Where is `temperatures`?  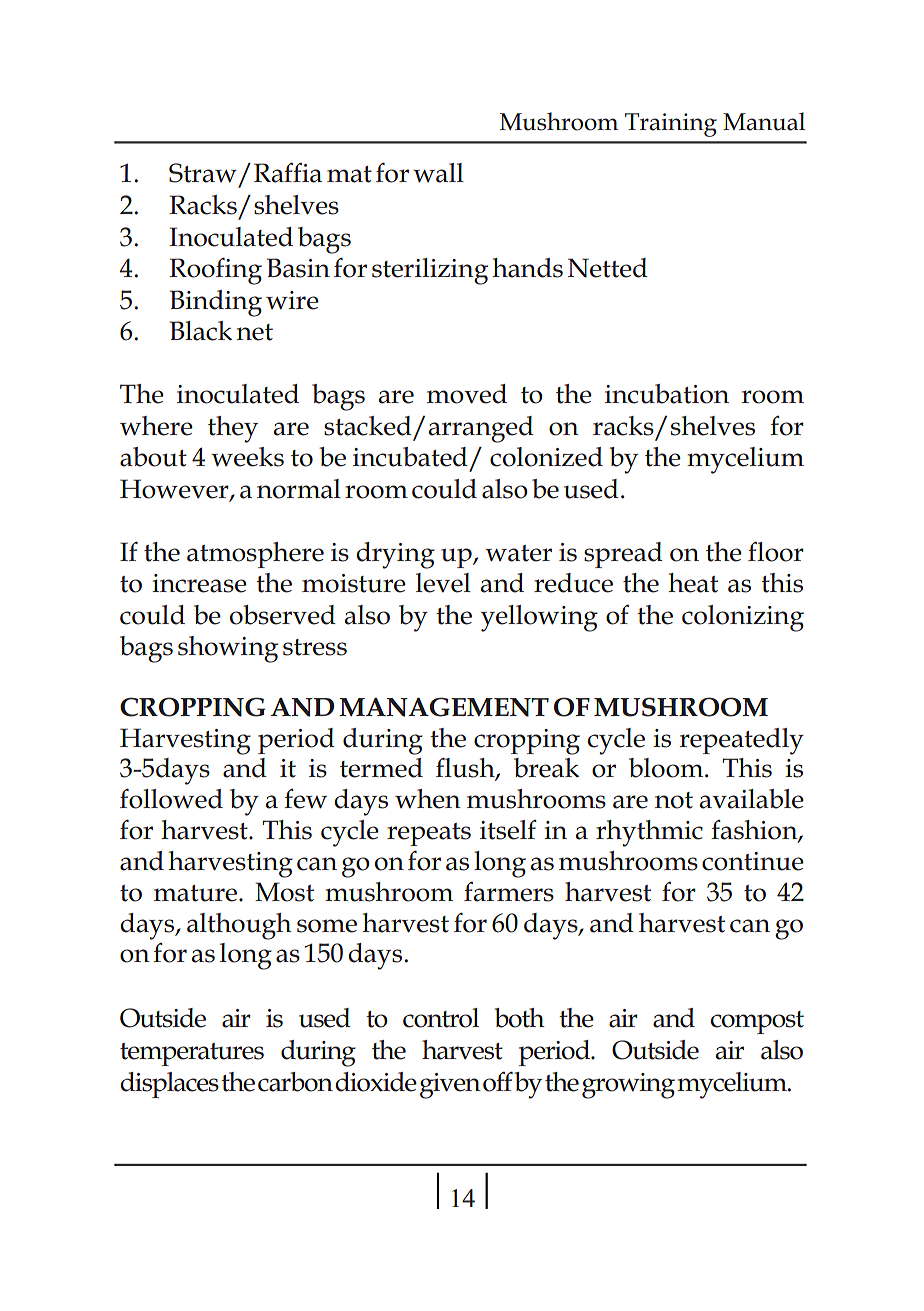
temperatures is located at coordinates (192, 1054).
